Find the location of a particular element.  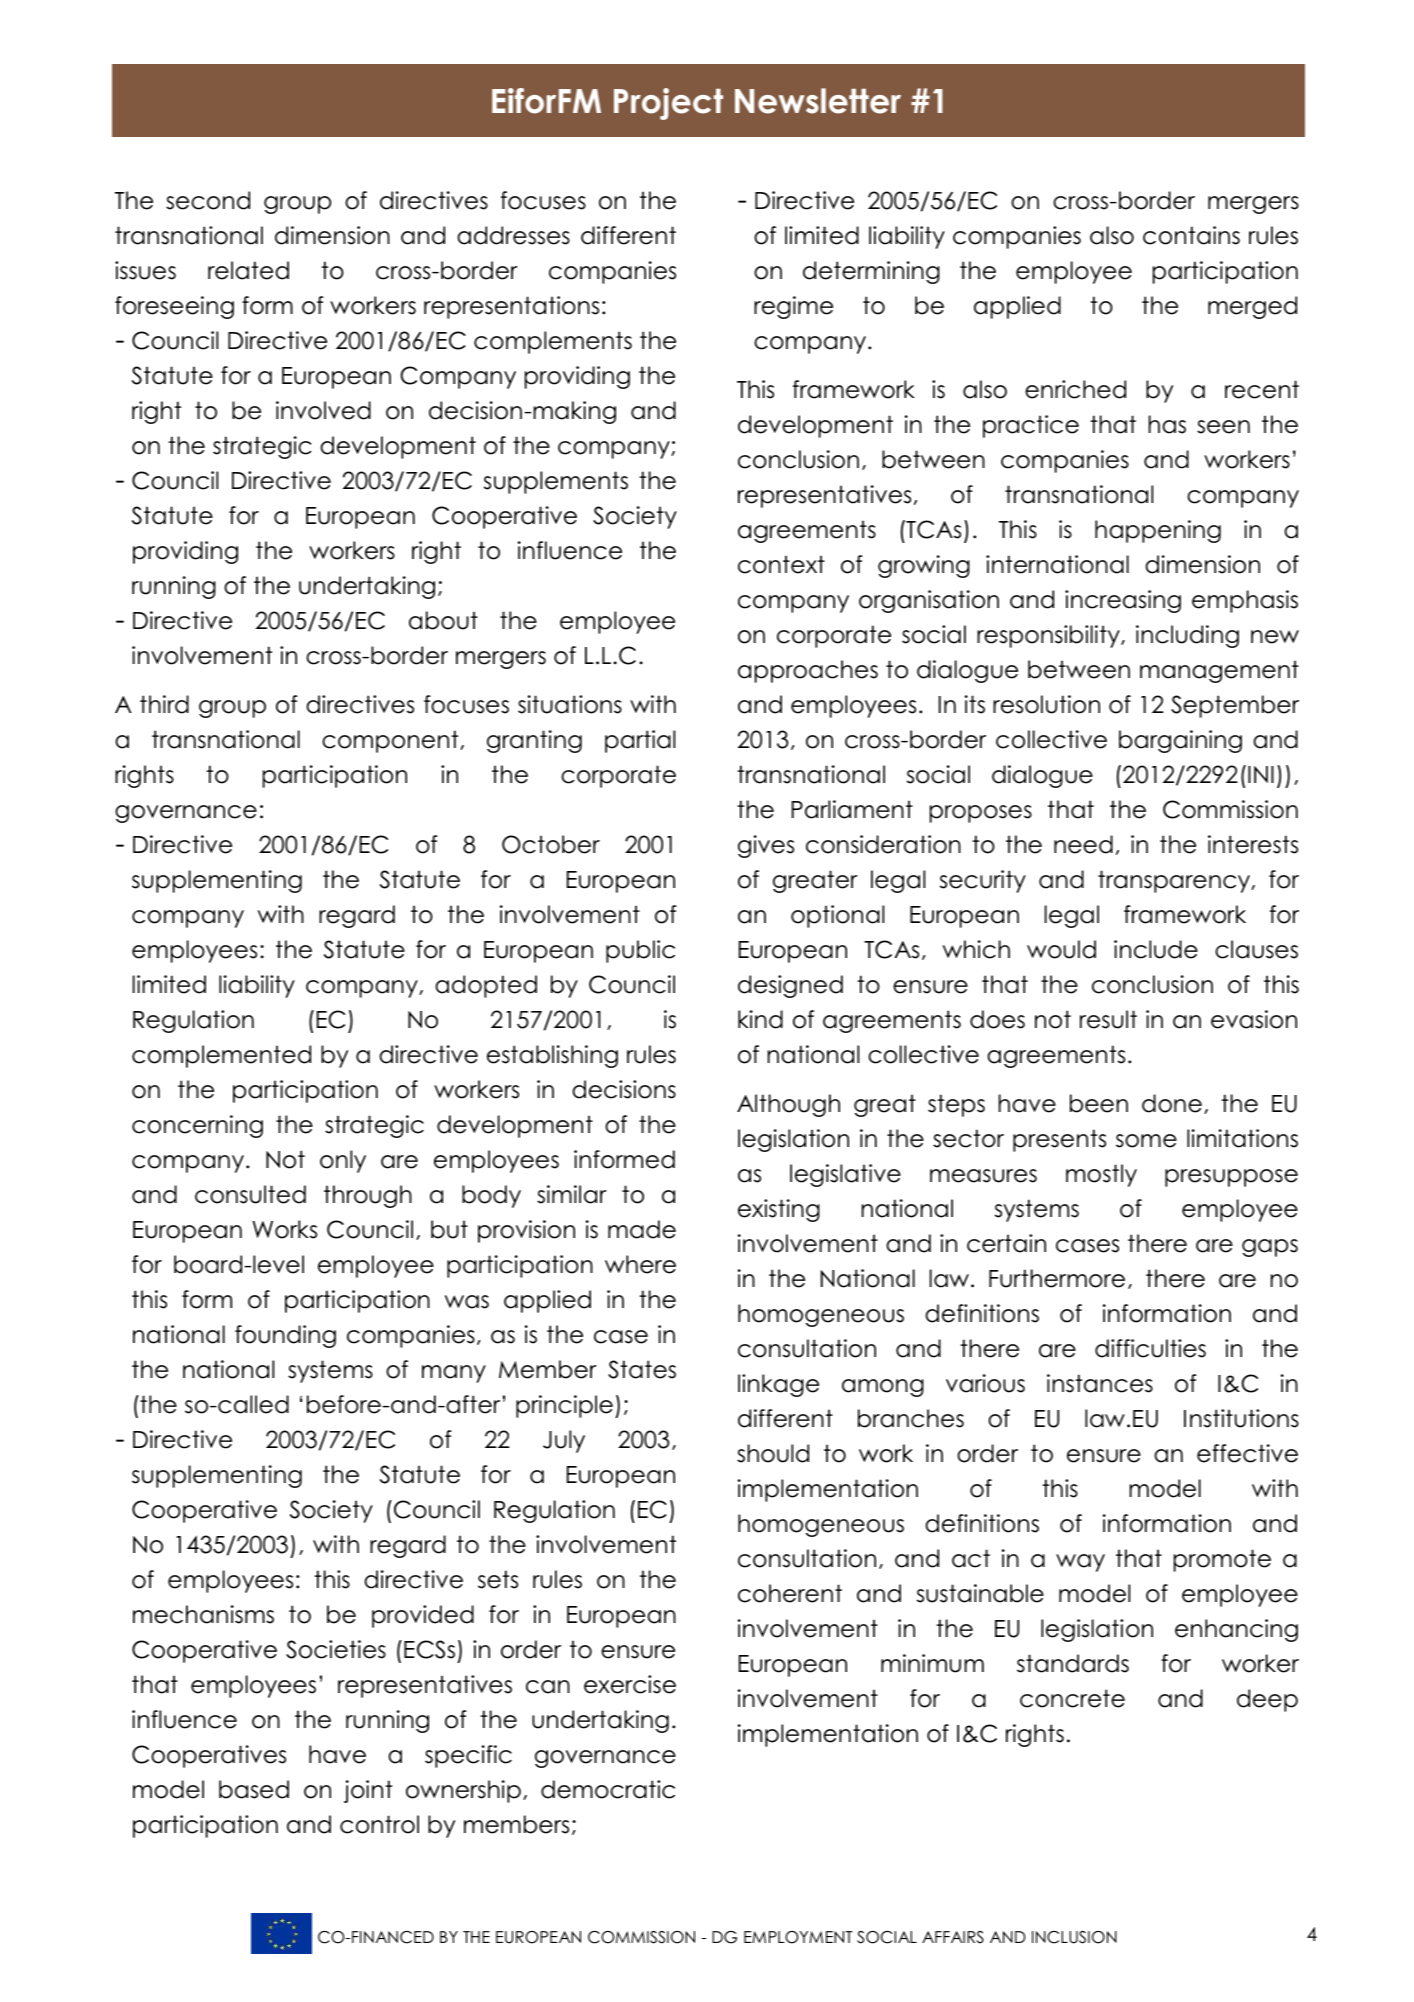

second is located at coordinates (208, 200).
